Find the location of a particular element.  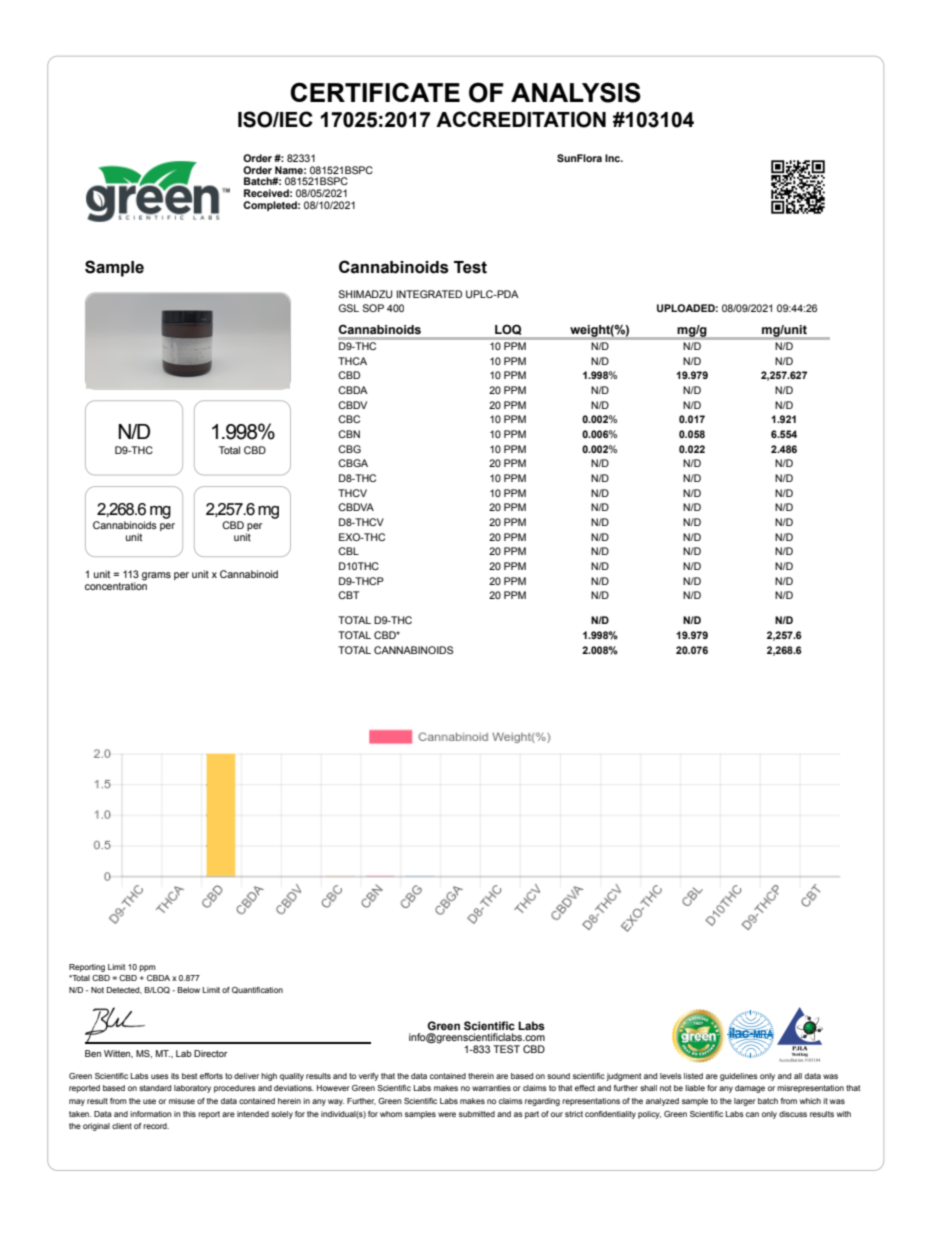

ACCREDITATION is located at coordinates (521, 119).
